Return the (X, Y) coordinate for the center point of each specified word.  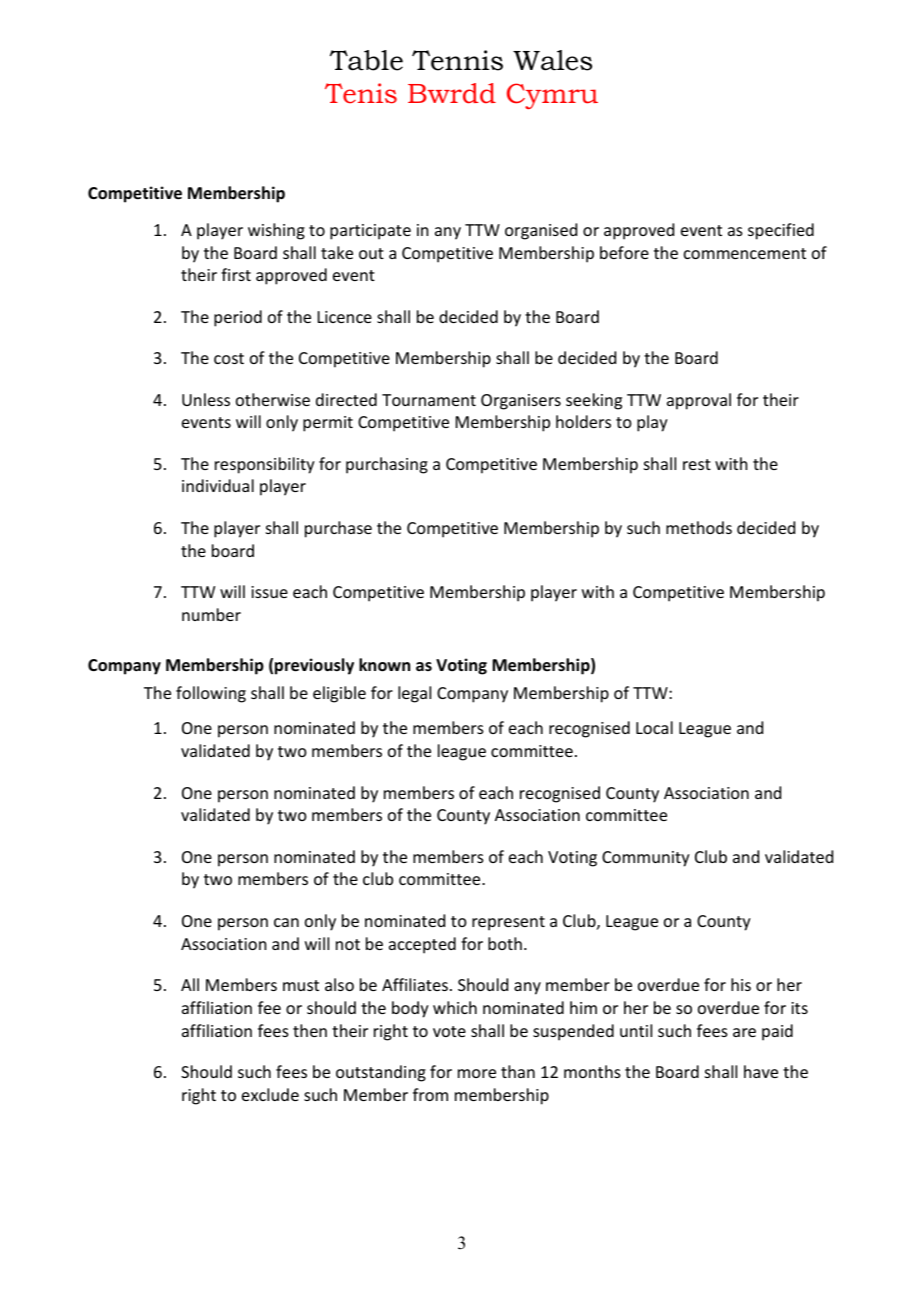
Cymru (552, 96)
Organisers (521, 402)
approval (699, 401)
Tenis (361, 93)
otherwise (273, 399)
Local (654, 727)
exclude (270, 1094)
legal (414, 694)
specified (781, 231)
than (518, 1071)
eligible (339, 694)
